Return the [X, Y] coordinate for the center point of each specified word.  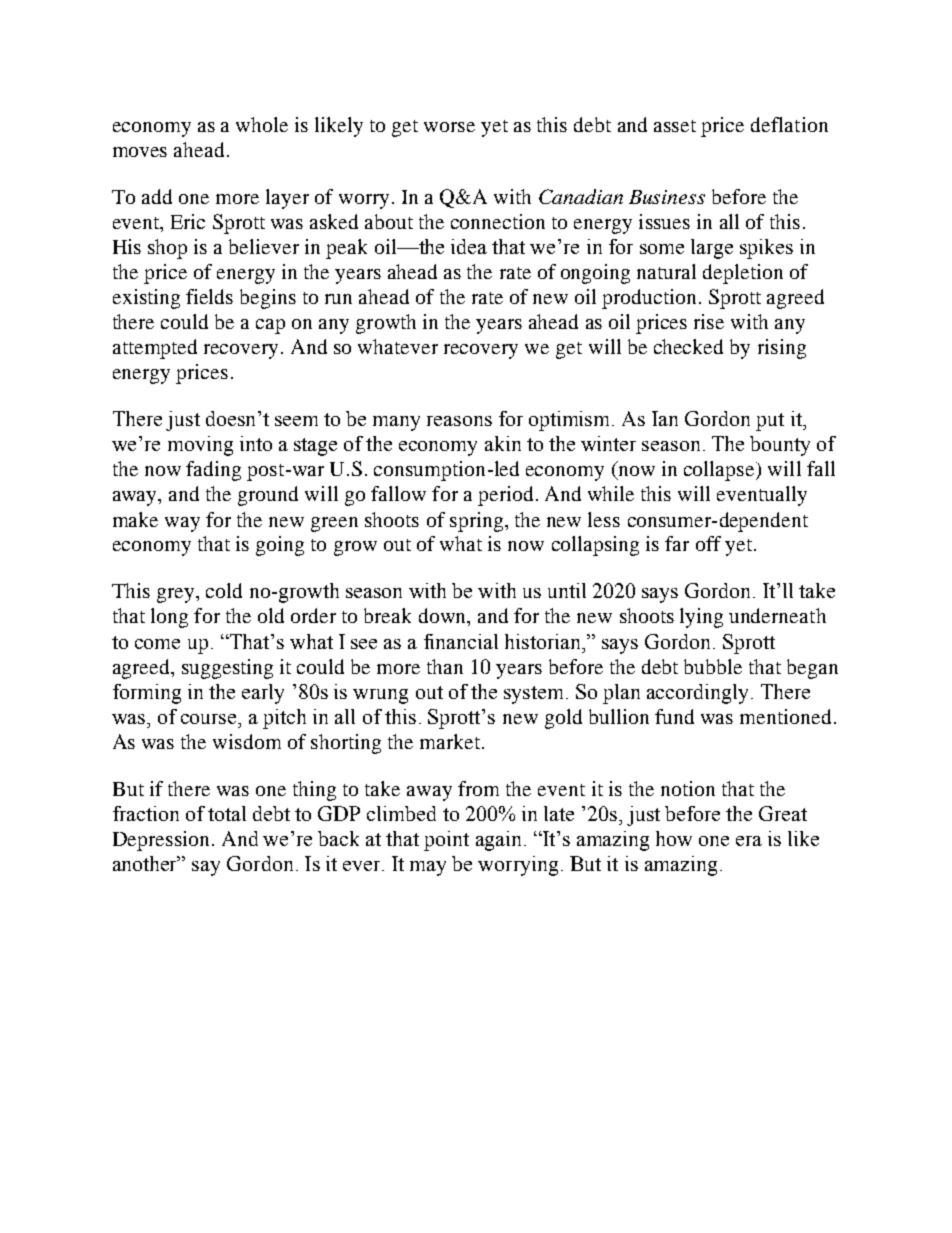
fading [213, 471]
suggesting [227, 669]
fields [209, 296]
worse [449, 127]
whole [262, 124]
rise [709, 321]
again [498, 841]
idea [469, 246]
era [749, 841]
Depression [161, 841]
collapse [720, 471]
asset [675, 126]
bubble [713, 666]
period [505, 496]
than [445, 666]
